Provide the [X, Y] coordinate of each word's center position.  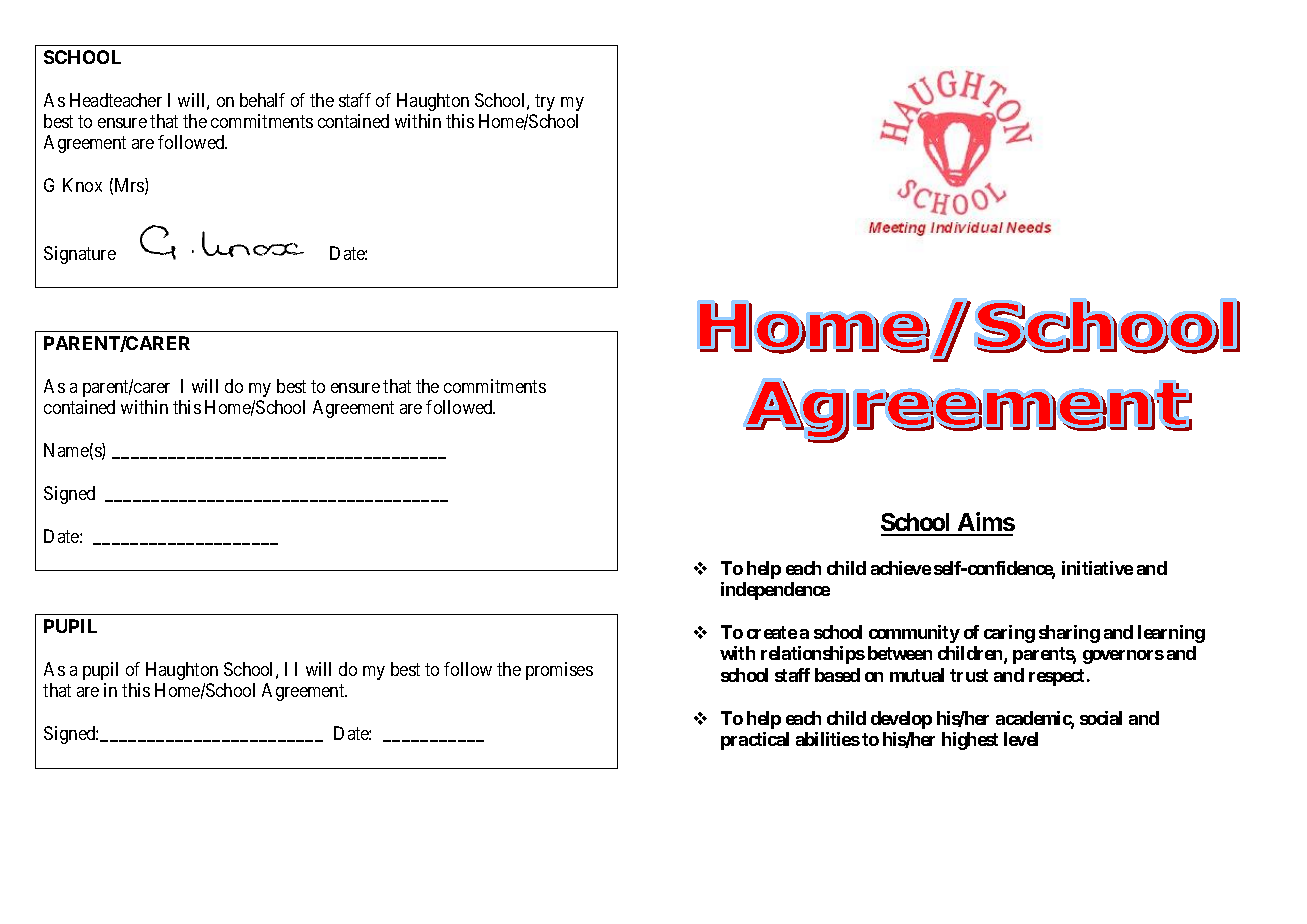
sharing [1069, 634]
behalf [262, 100]
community [914, 634]
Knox [82, 185]
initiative [1097, 568]
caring [1009, 634]
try [545, 102]
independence [775, 591]
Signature [80, 255]
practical [755, 741]
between [900, 653]
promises [559, 671]
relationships [813, 655]
